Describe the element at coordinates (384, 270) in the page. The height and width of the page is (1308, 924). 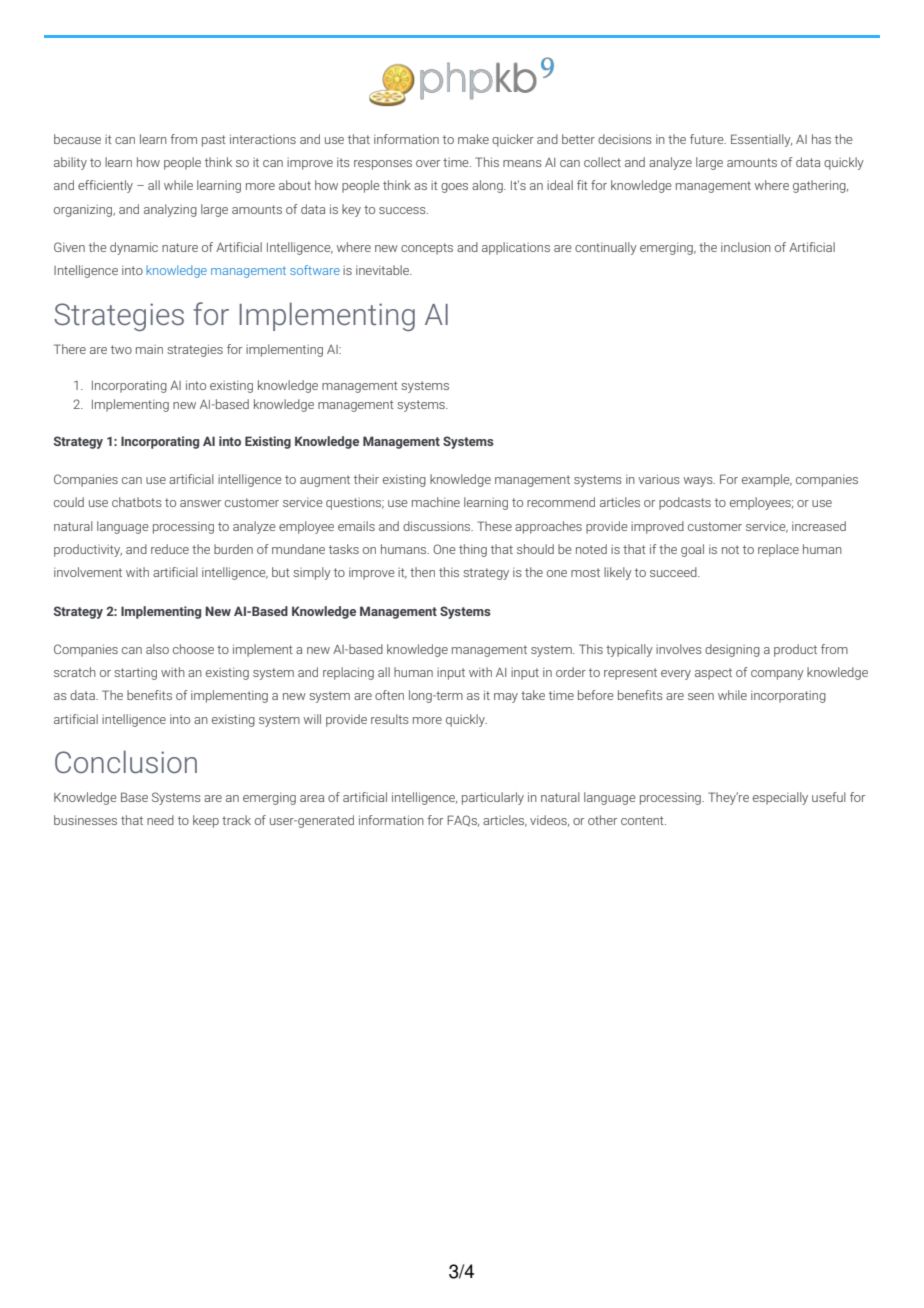
I see `inevitable` at that location.
